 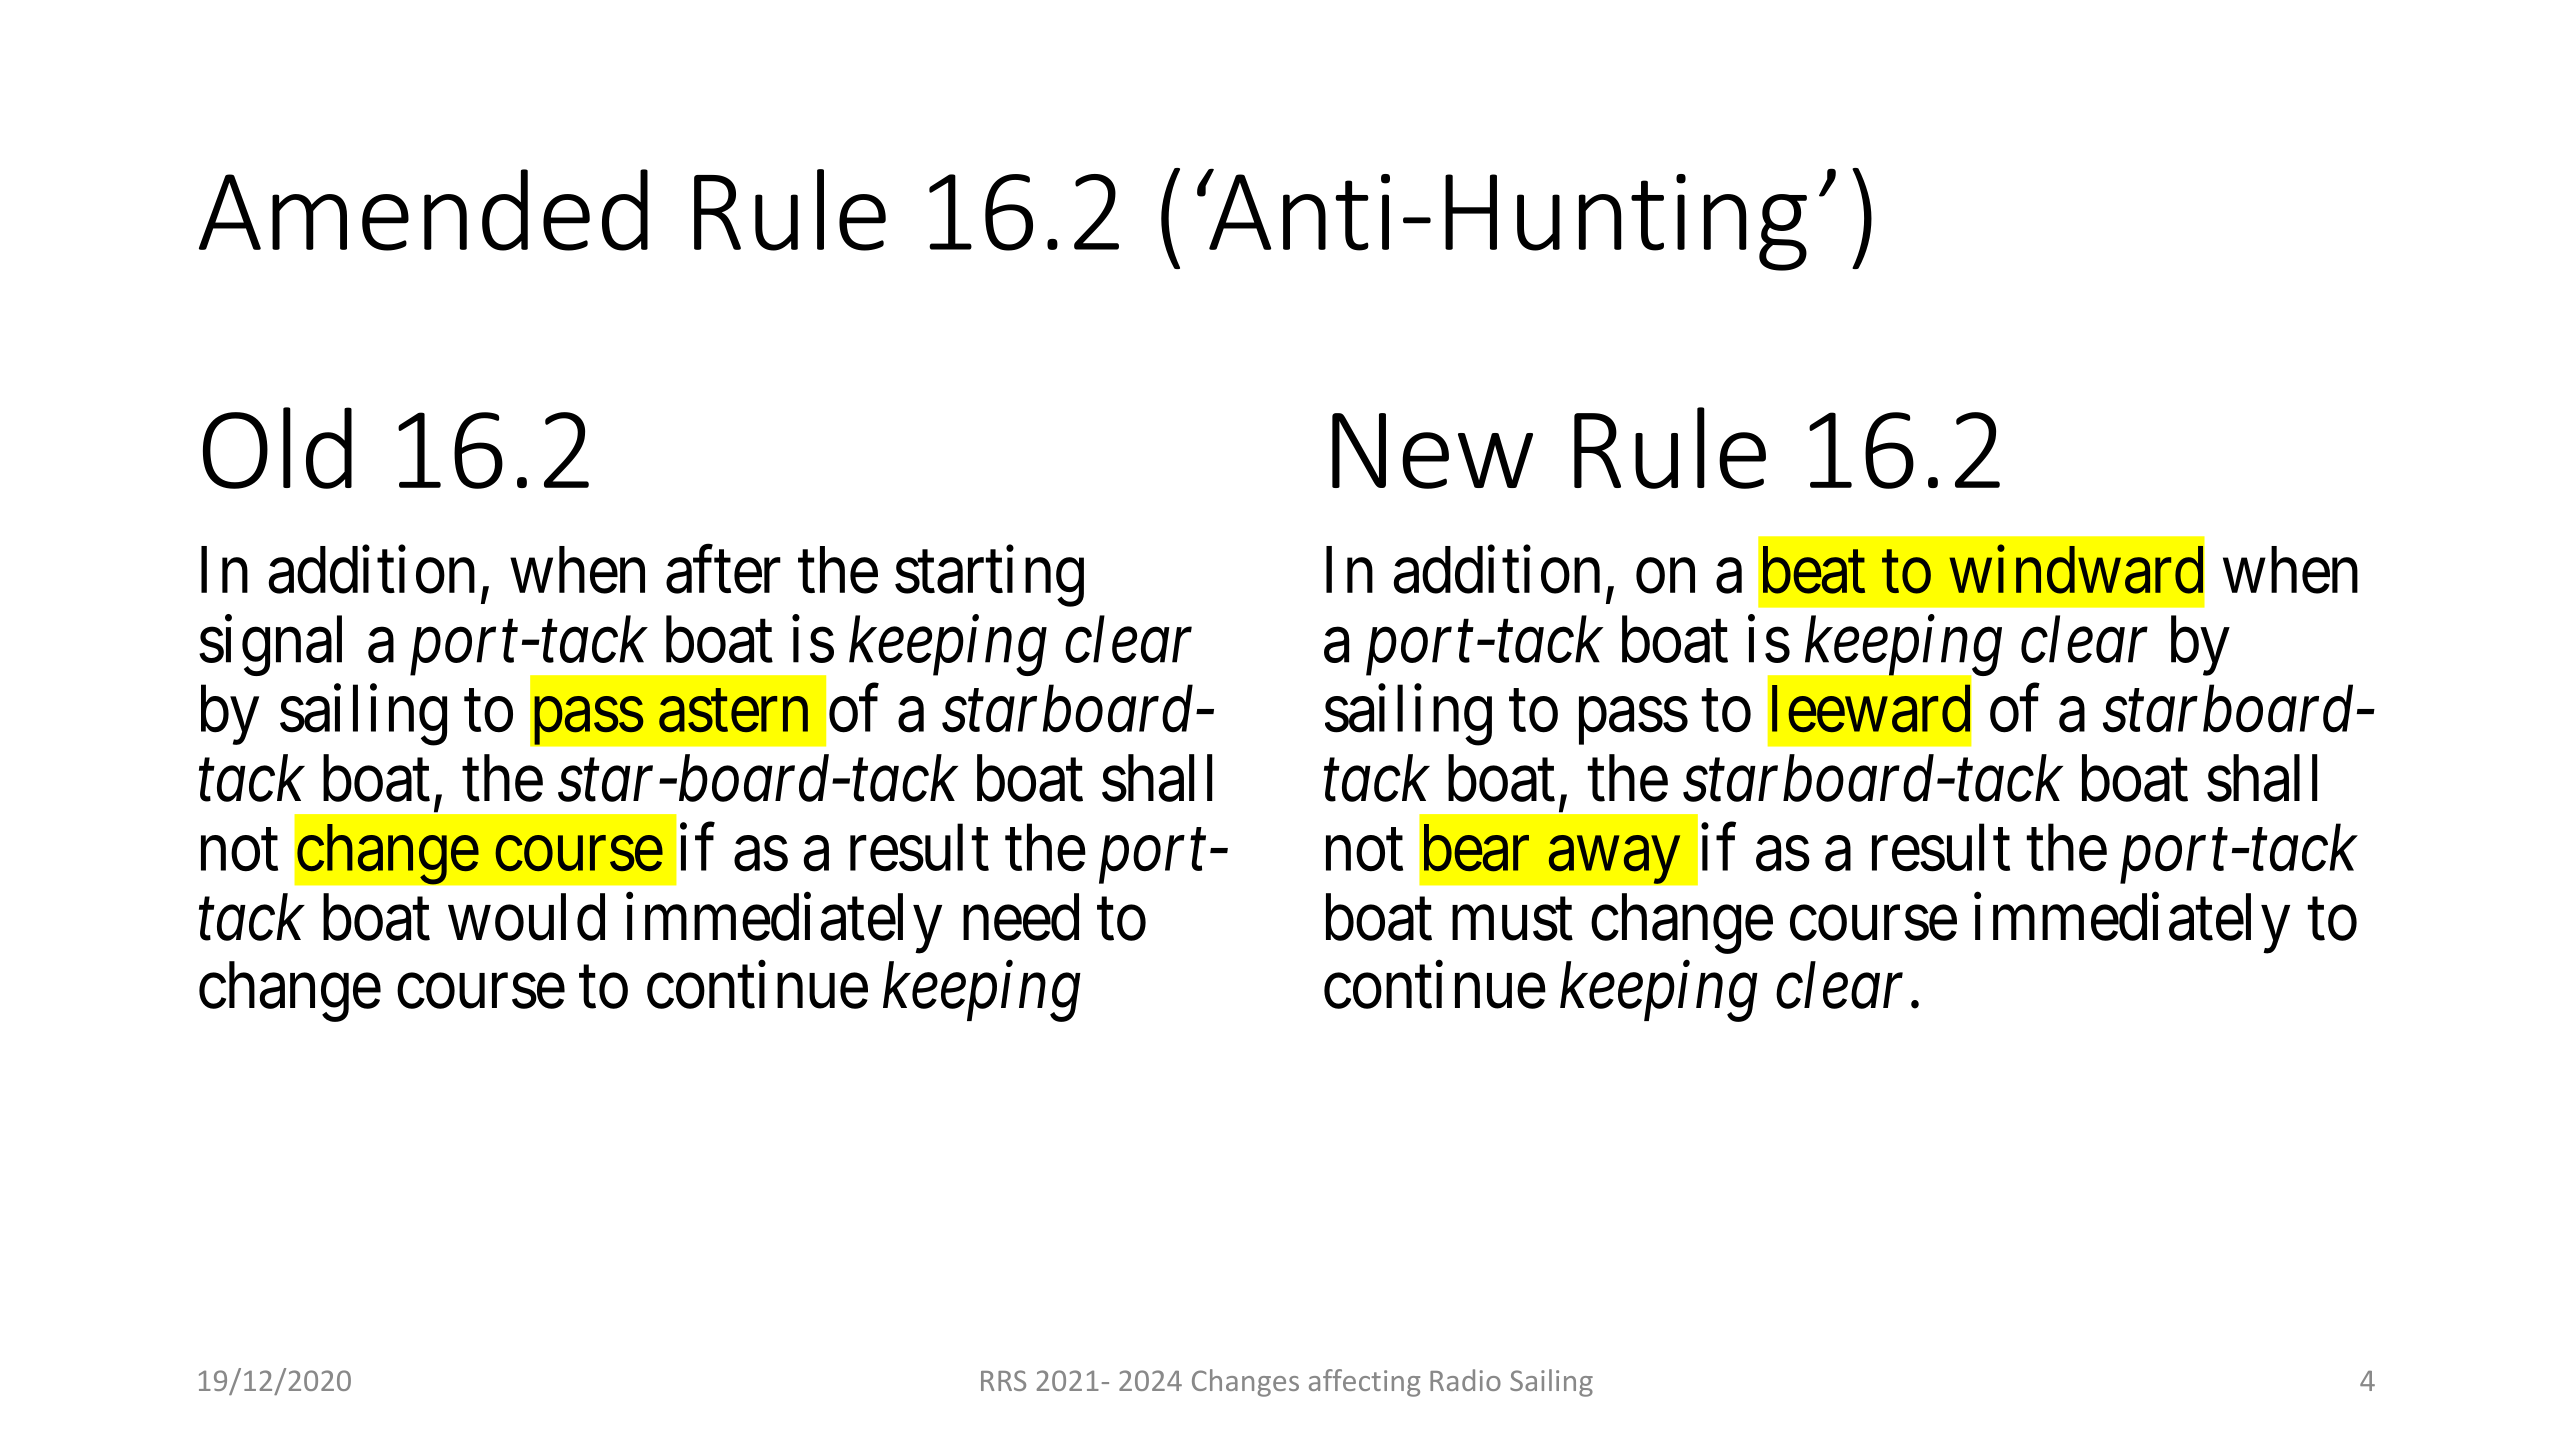 What do you see at coordinates (1021, 917) in the image?
I see `need` at bounding box center [1021, 917].
